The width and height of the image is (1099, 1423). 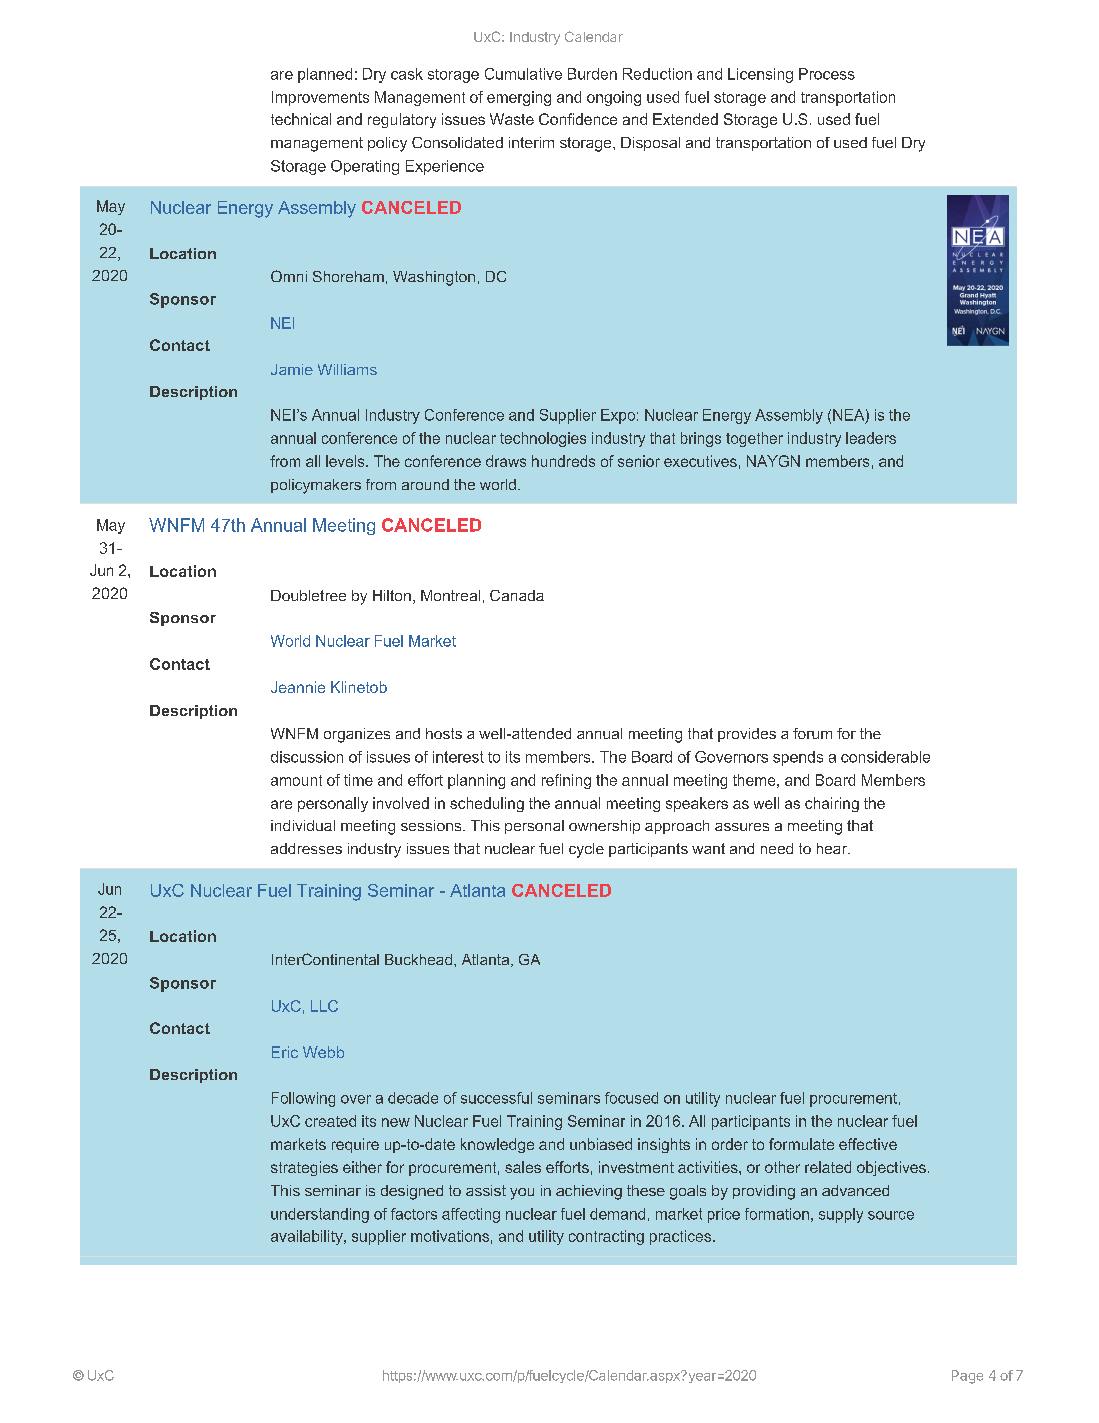 I want to click on contracting, so click(x=606, y=1237).
